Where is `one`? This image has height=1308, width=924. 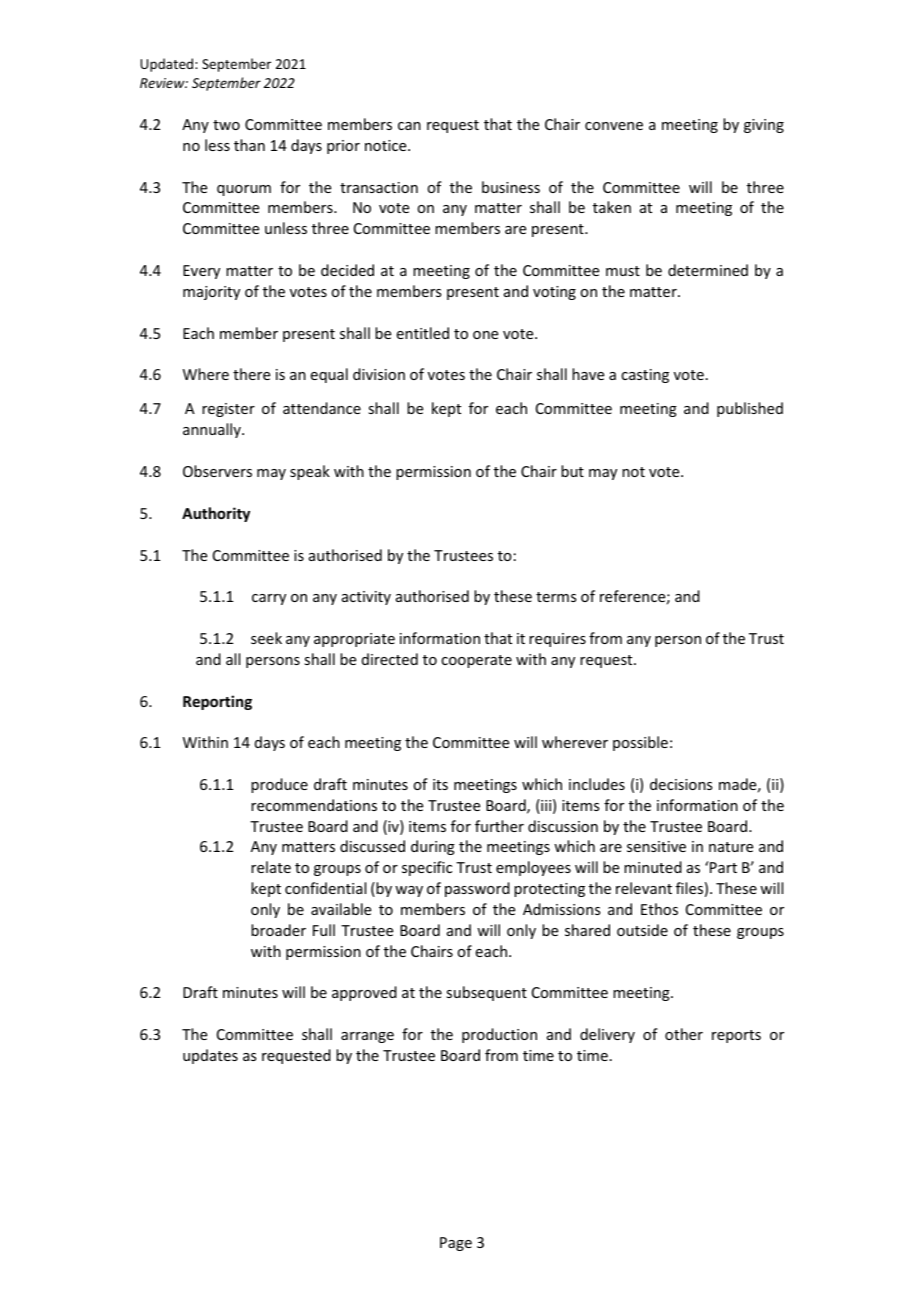
one is located at coordinates (485, 335).
